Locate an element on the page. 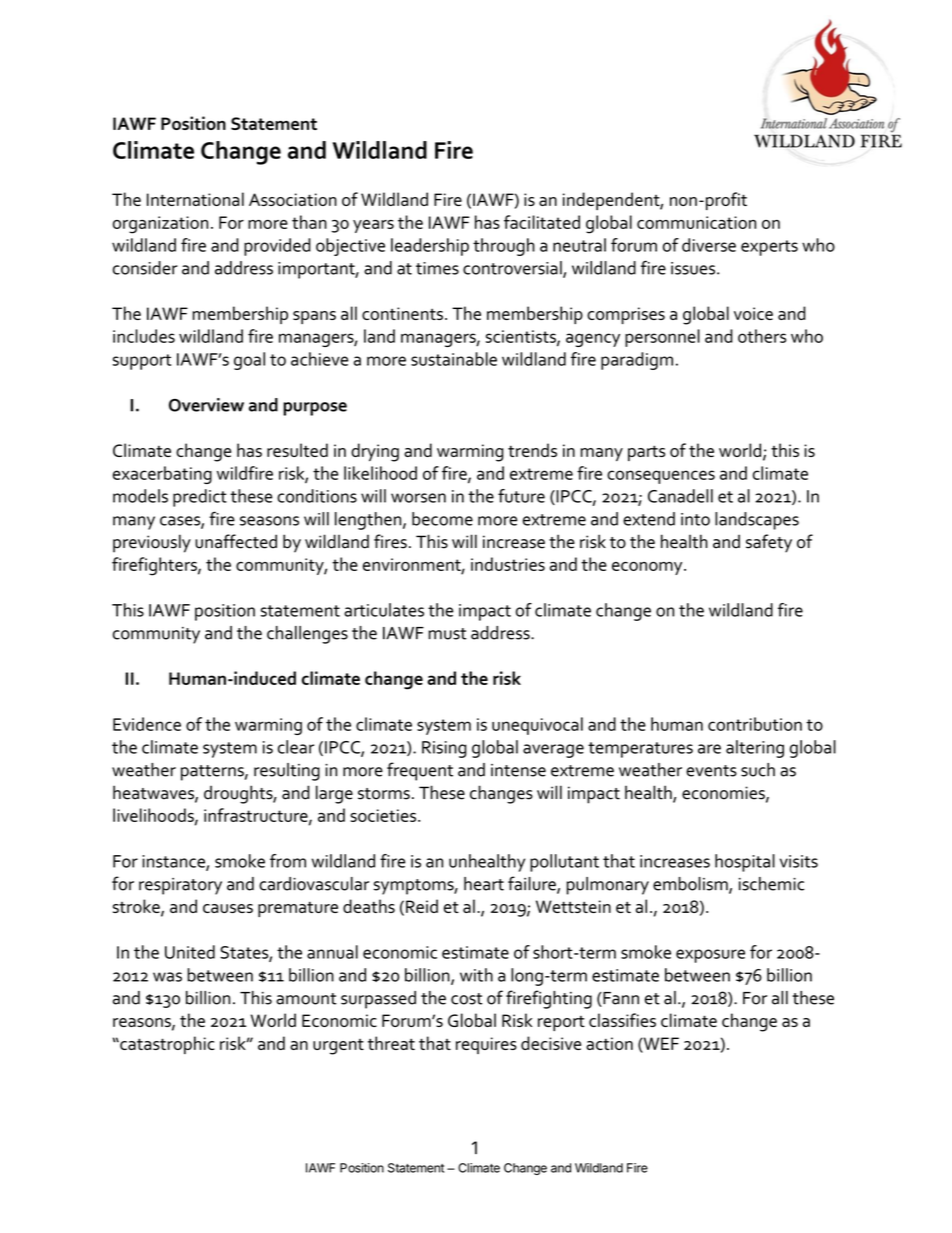  communication is located at coordinates (696, 222).
